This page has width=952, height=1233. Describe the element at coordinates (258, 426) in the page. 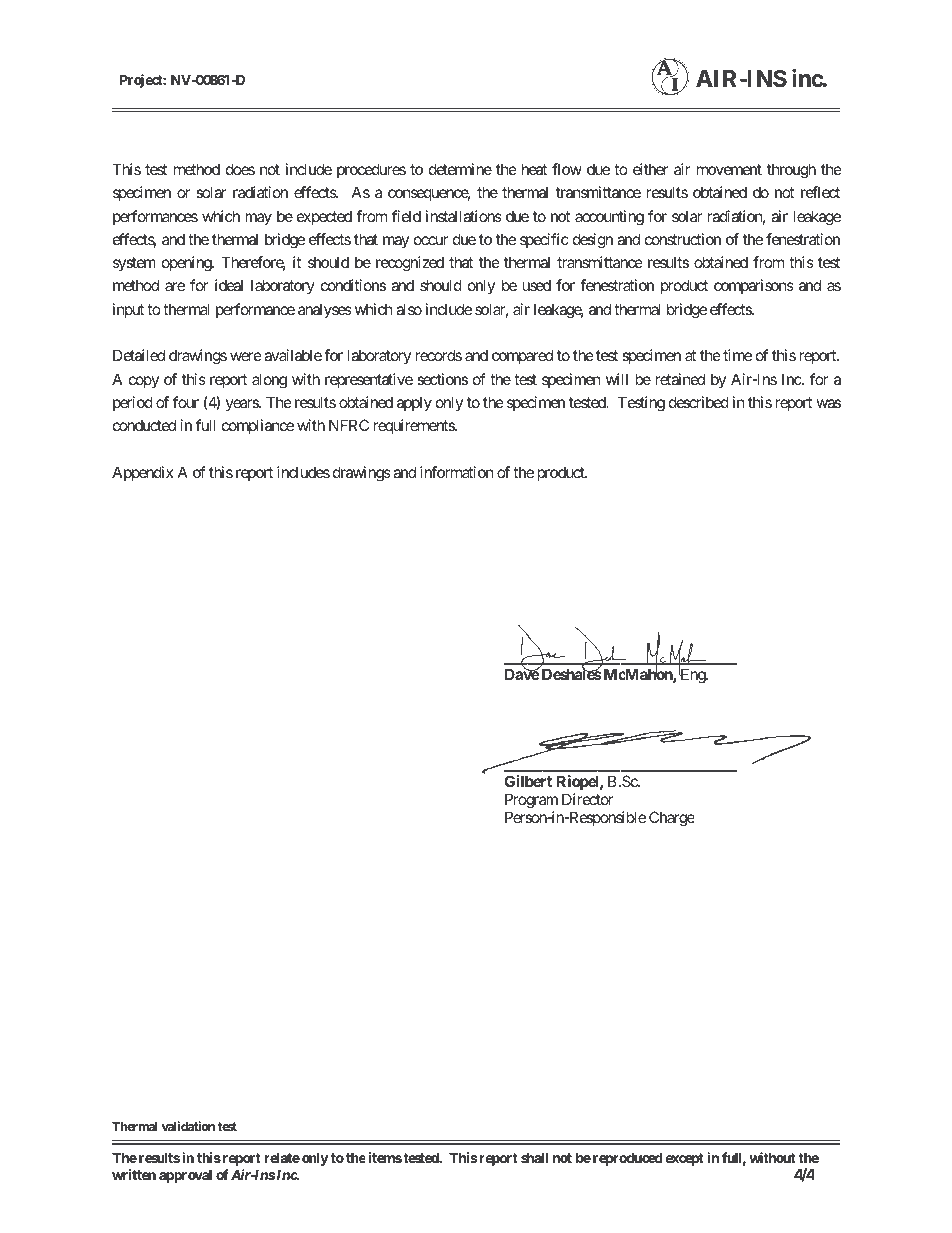

I see `compliance` at that location.
